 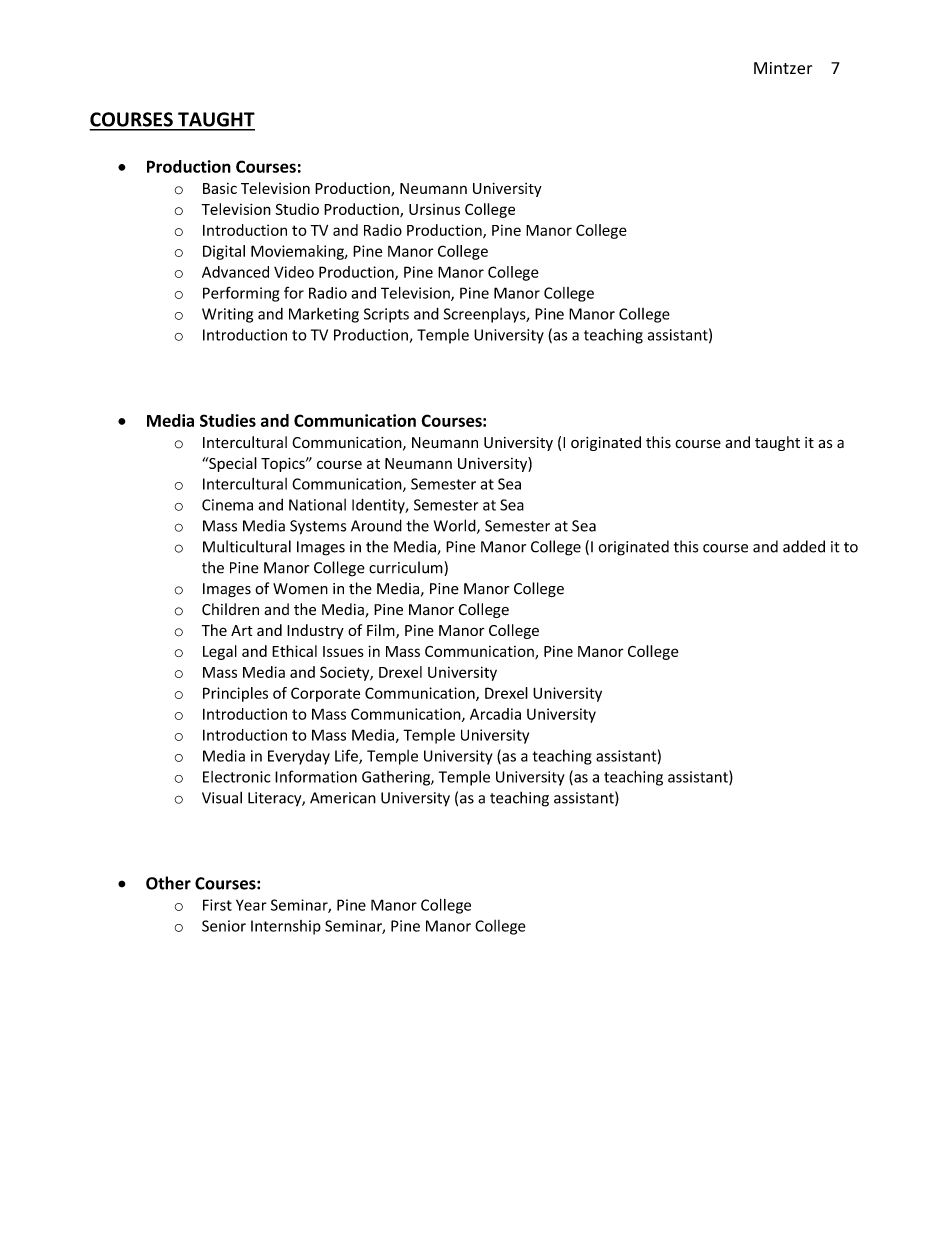 I want to click on Film, so click(x=382, y=631).
